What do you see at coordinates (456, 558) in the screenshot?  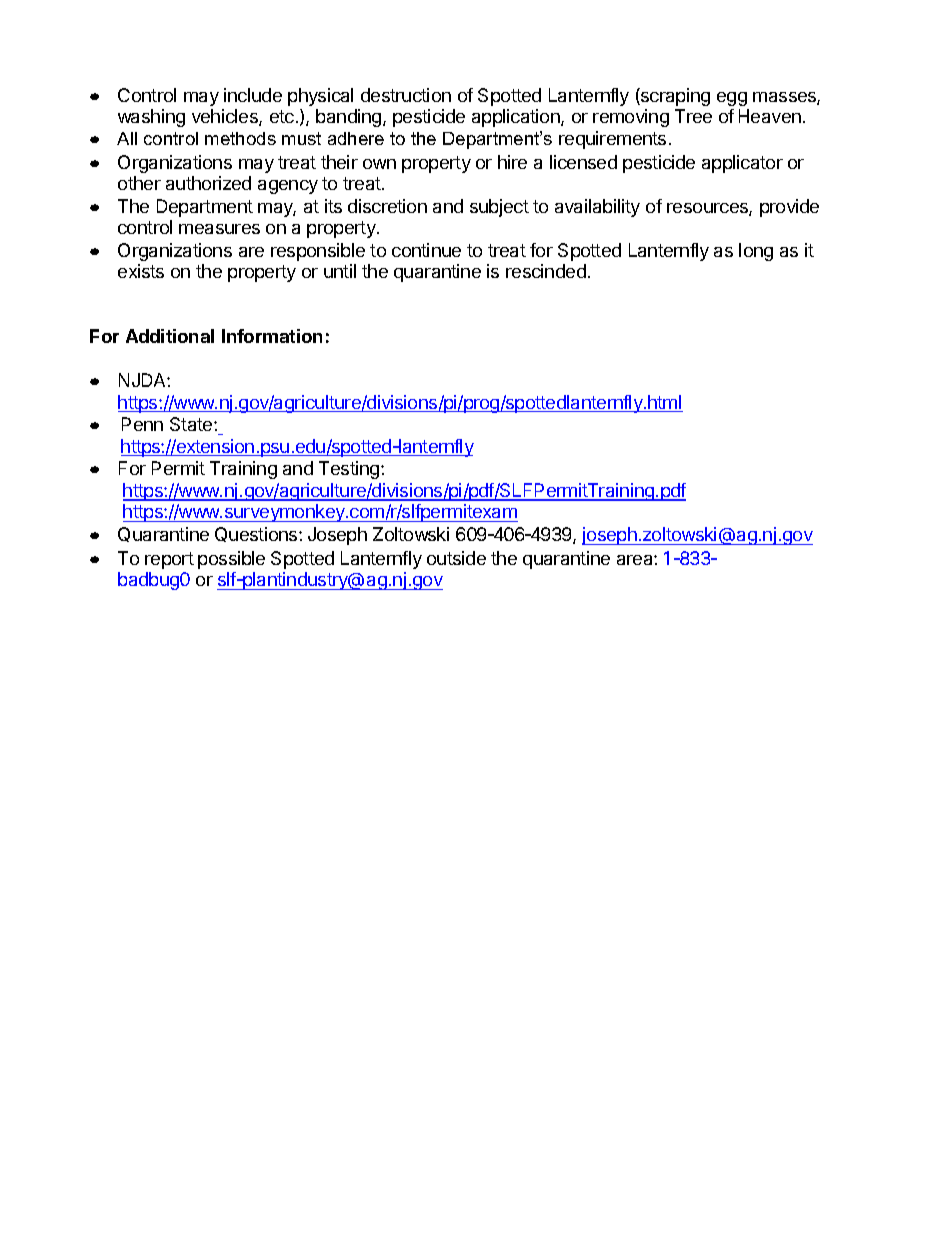 I see `outside` at bounding box center [456, 558].
